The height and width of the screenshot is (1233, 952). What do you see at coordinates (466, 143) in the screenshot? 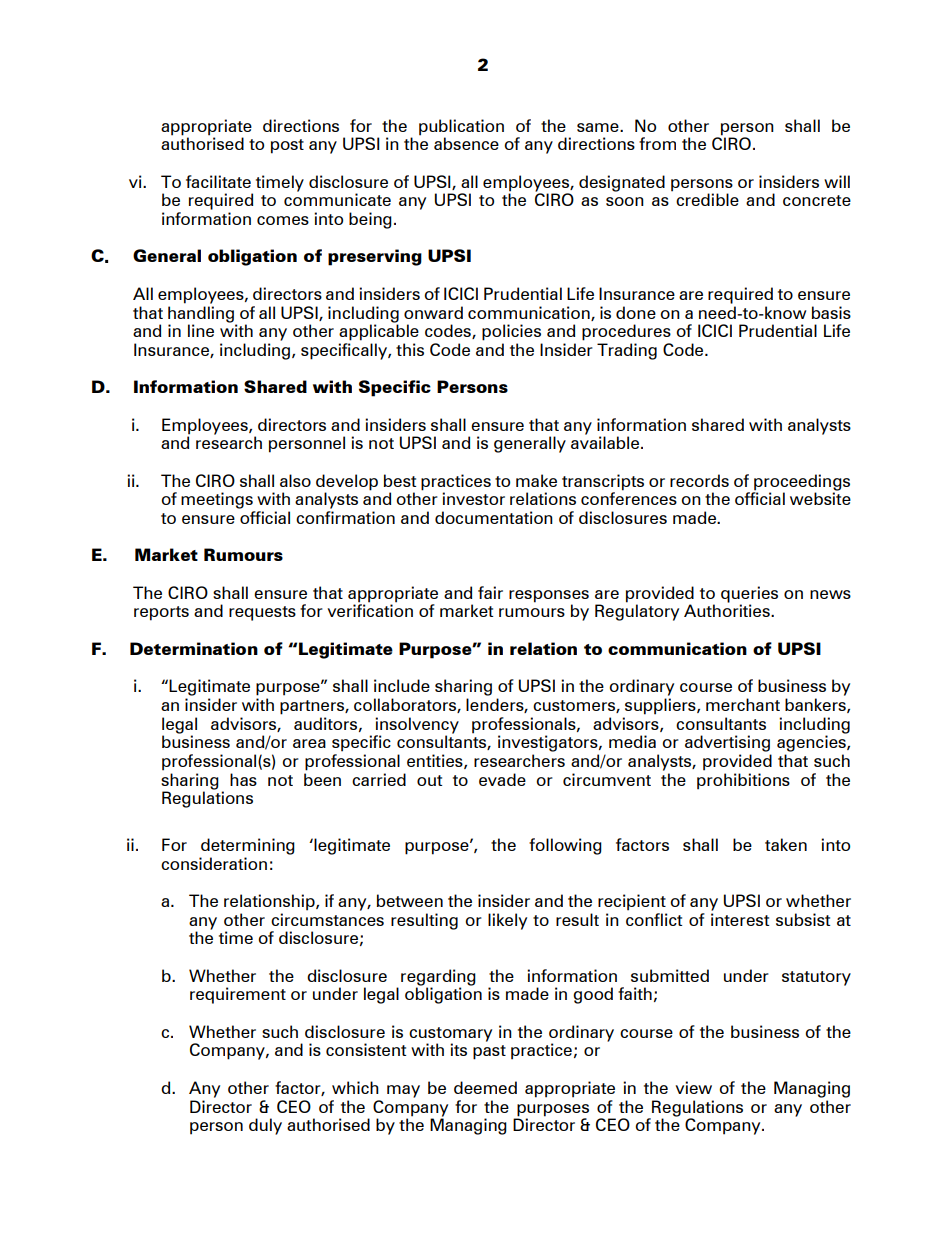
I see `absence` at bounding box center [466, 143].
